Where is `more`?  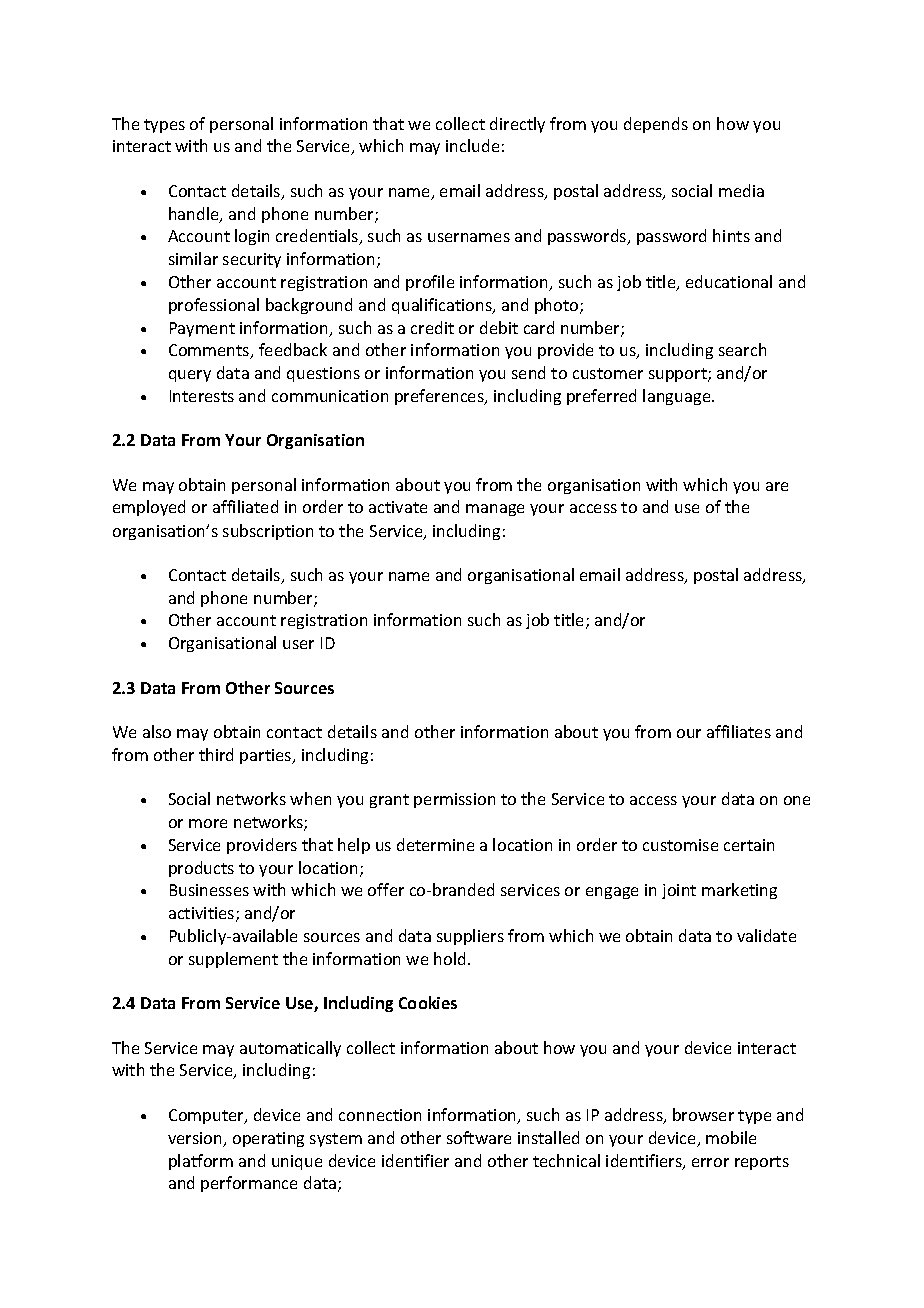 more is located at coordinates (208, 823).
